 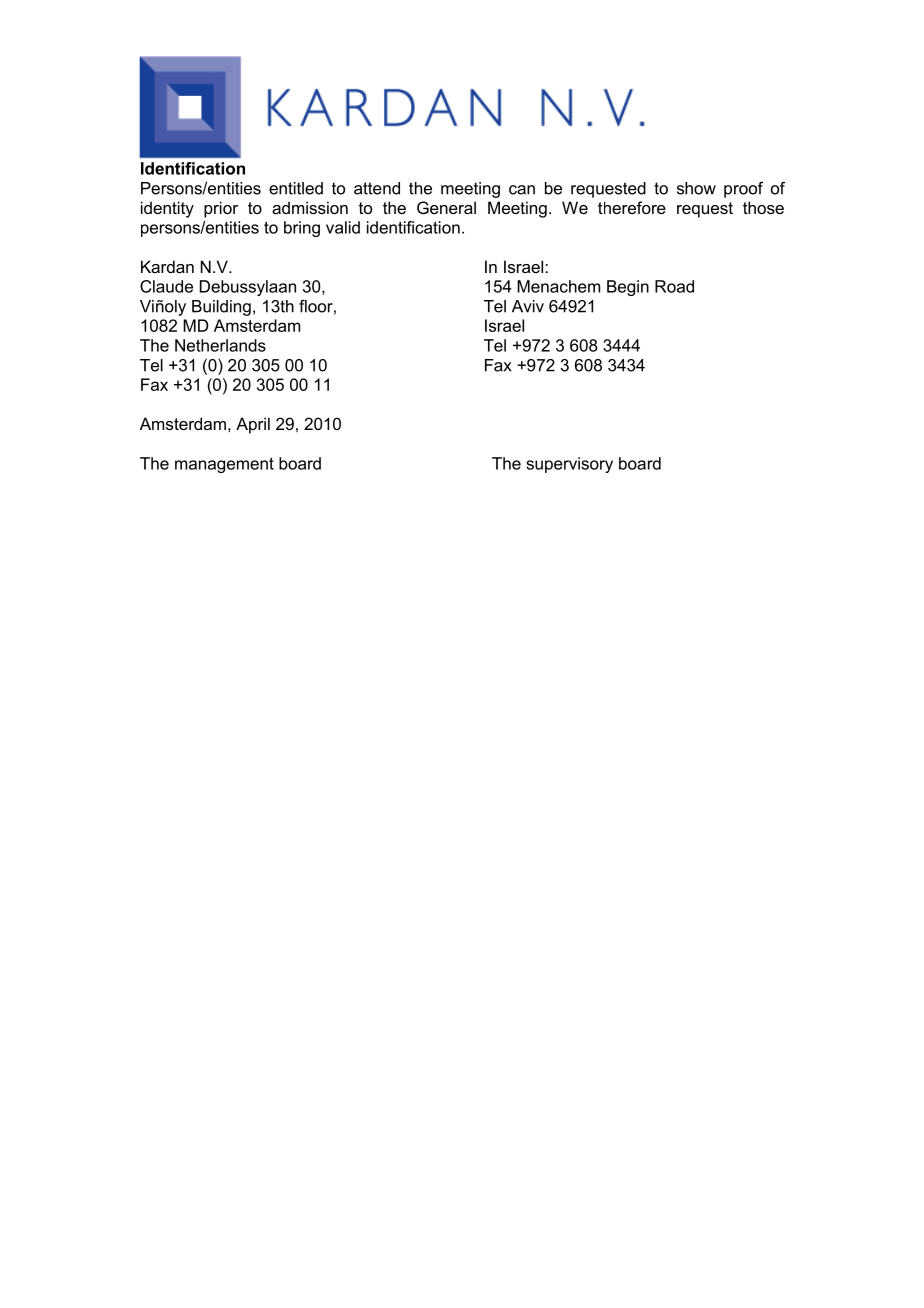 What do you see at coordinates (167, 209) in the screenshot?
I see `identity` at bounding box center [167, 209].
